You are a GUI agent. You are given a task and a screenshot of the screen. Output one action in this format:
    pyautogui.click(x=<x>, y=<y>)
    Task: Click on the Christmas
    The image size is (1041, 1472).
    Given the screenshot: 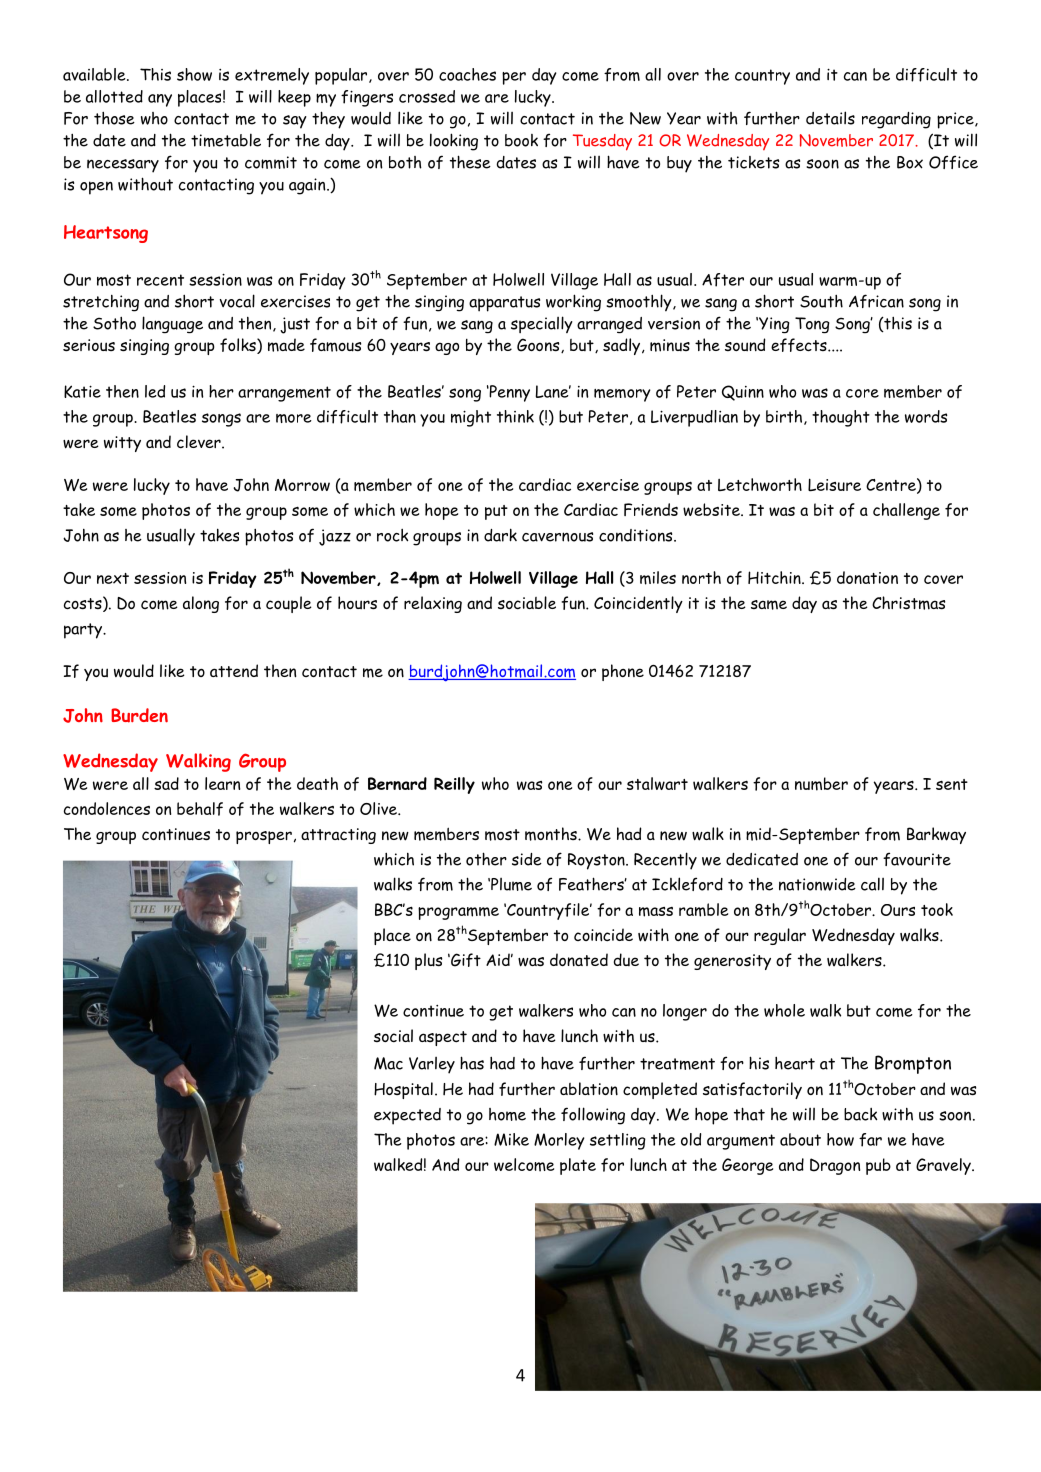 What is the action you would take?
    pyautogui.click(x=908, y=603)
